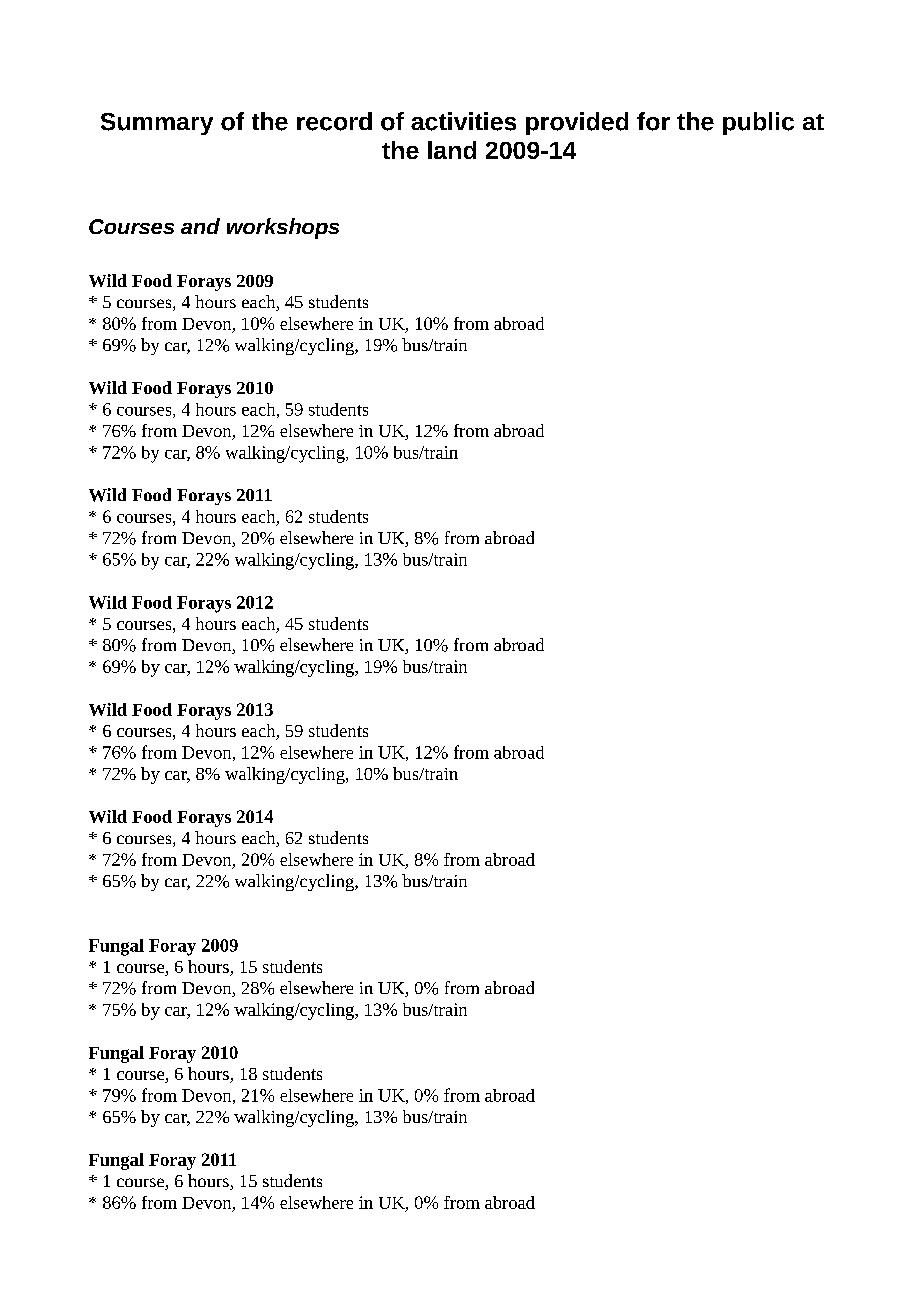  What do you see at coordinates (577, 123) in the image?
I see `provided` at bounding box center [577, 123].
